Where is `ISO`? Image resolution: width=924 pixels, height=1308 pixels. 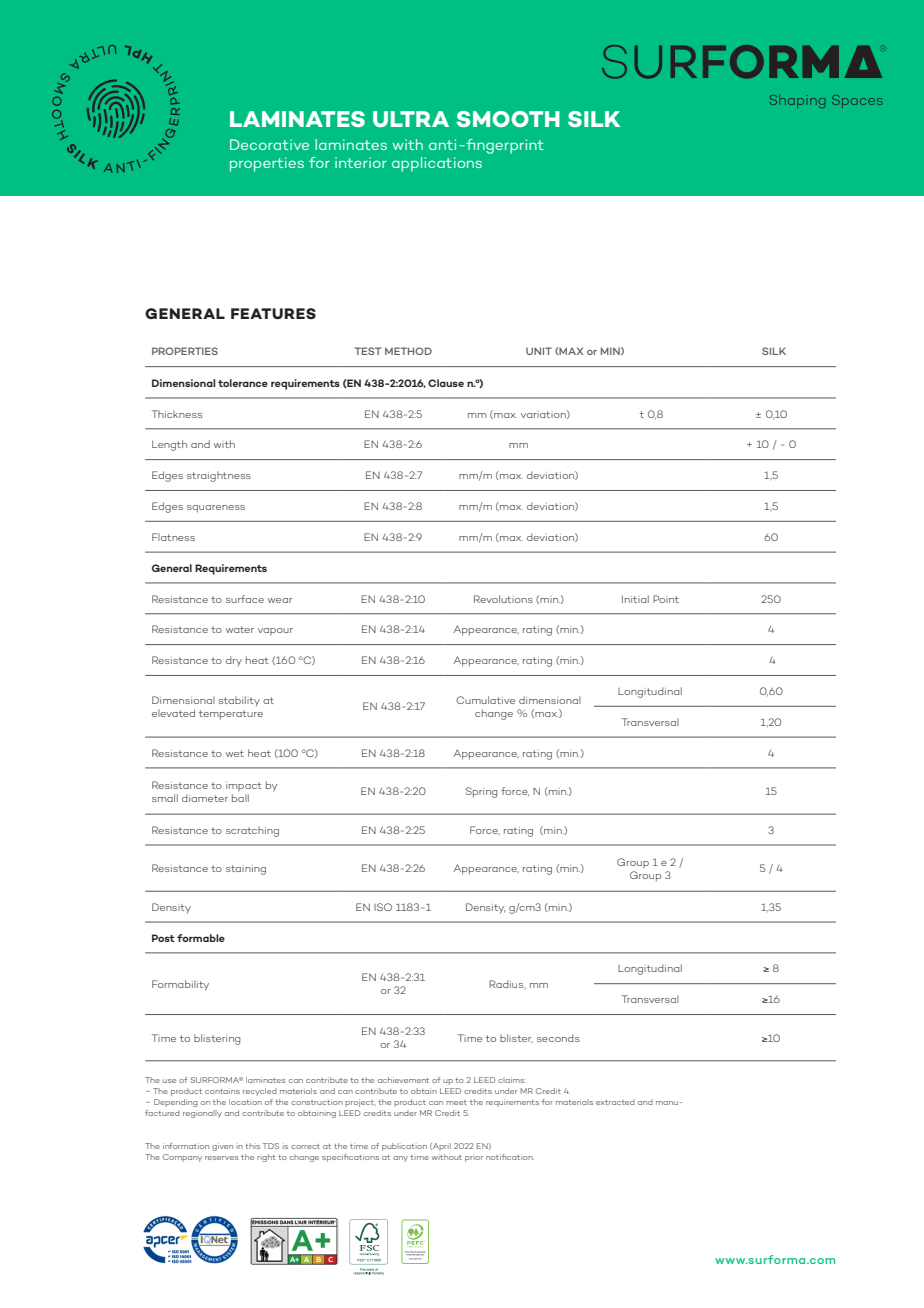
ISO is located at coordinates (383, 907).
